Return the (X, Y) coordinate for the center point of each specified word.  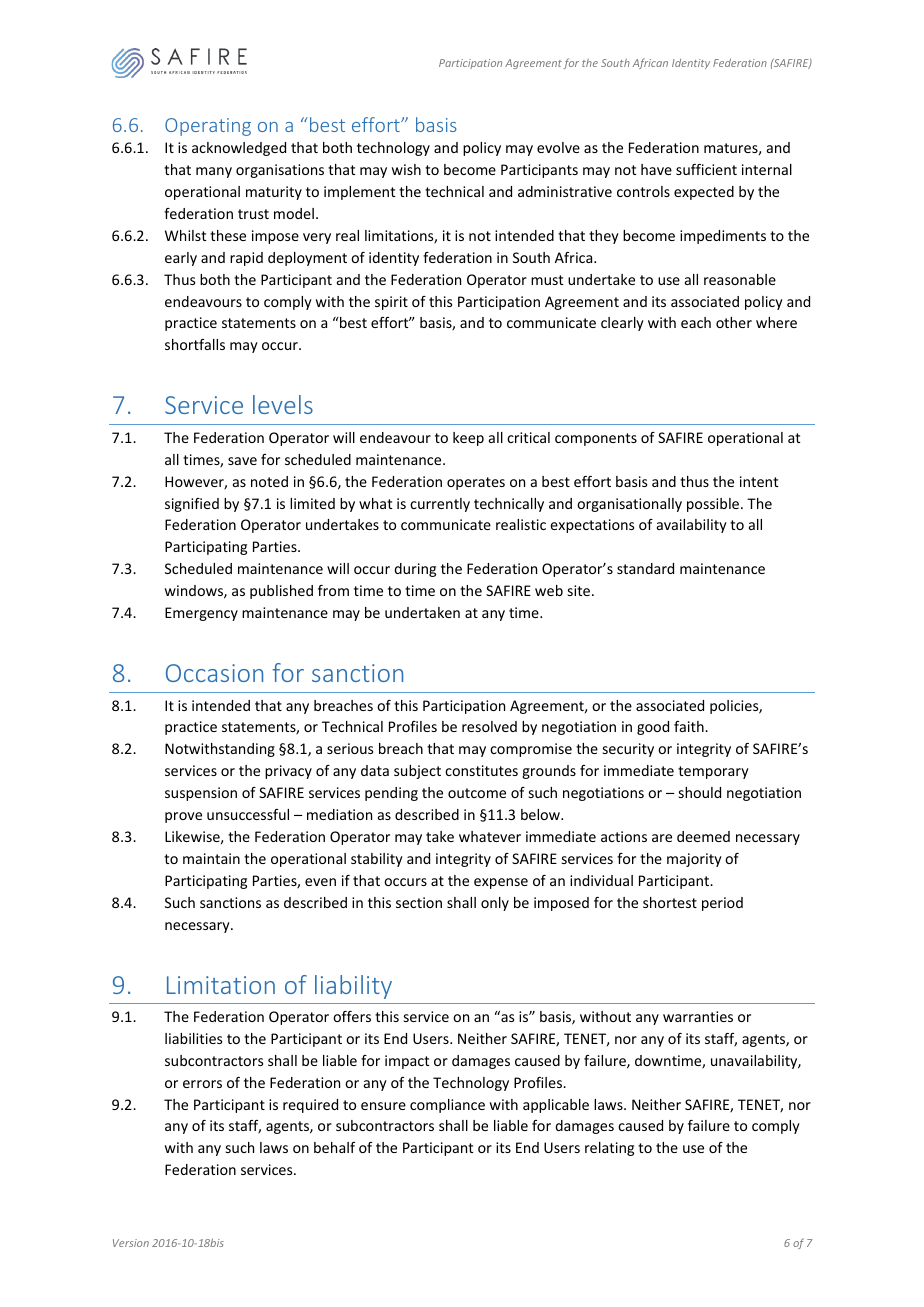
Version (131, 1243)
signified (192, 505)
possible (714, 505)
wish (406, 169)
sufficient (706, 169)
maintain (211, 858)
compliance (447, 1106)
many (214, 172)
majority (694, 860)
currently (440, 505)
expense (501, 883)
